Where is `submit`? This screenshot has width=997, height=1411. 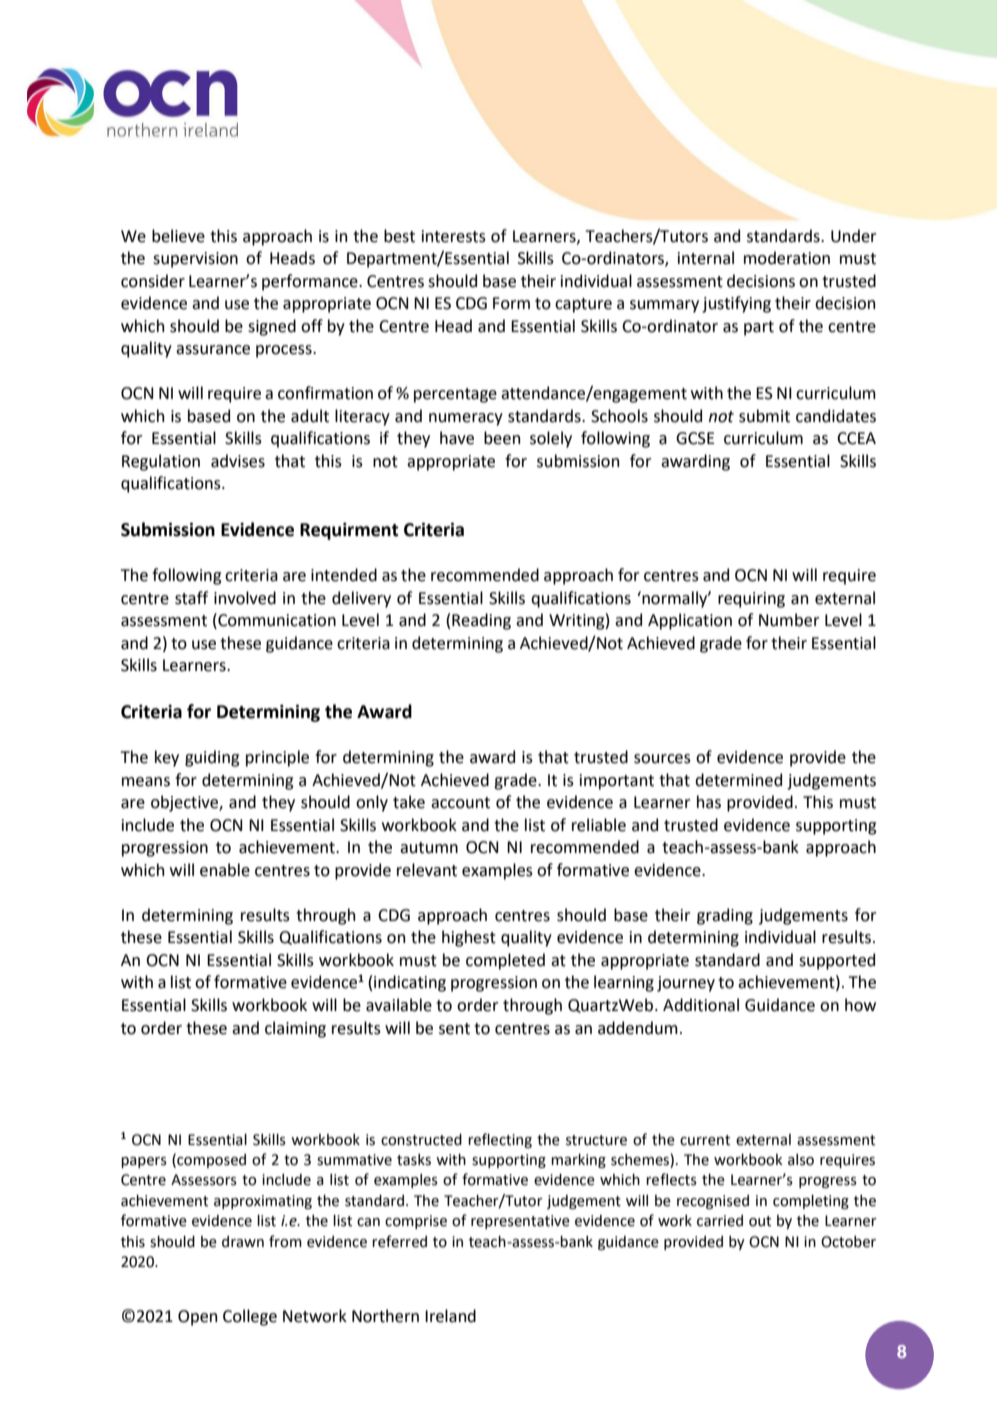 submit is located at coordinates (764, 416).
